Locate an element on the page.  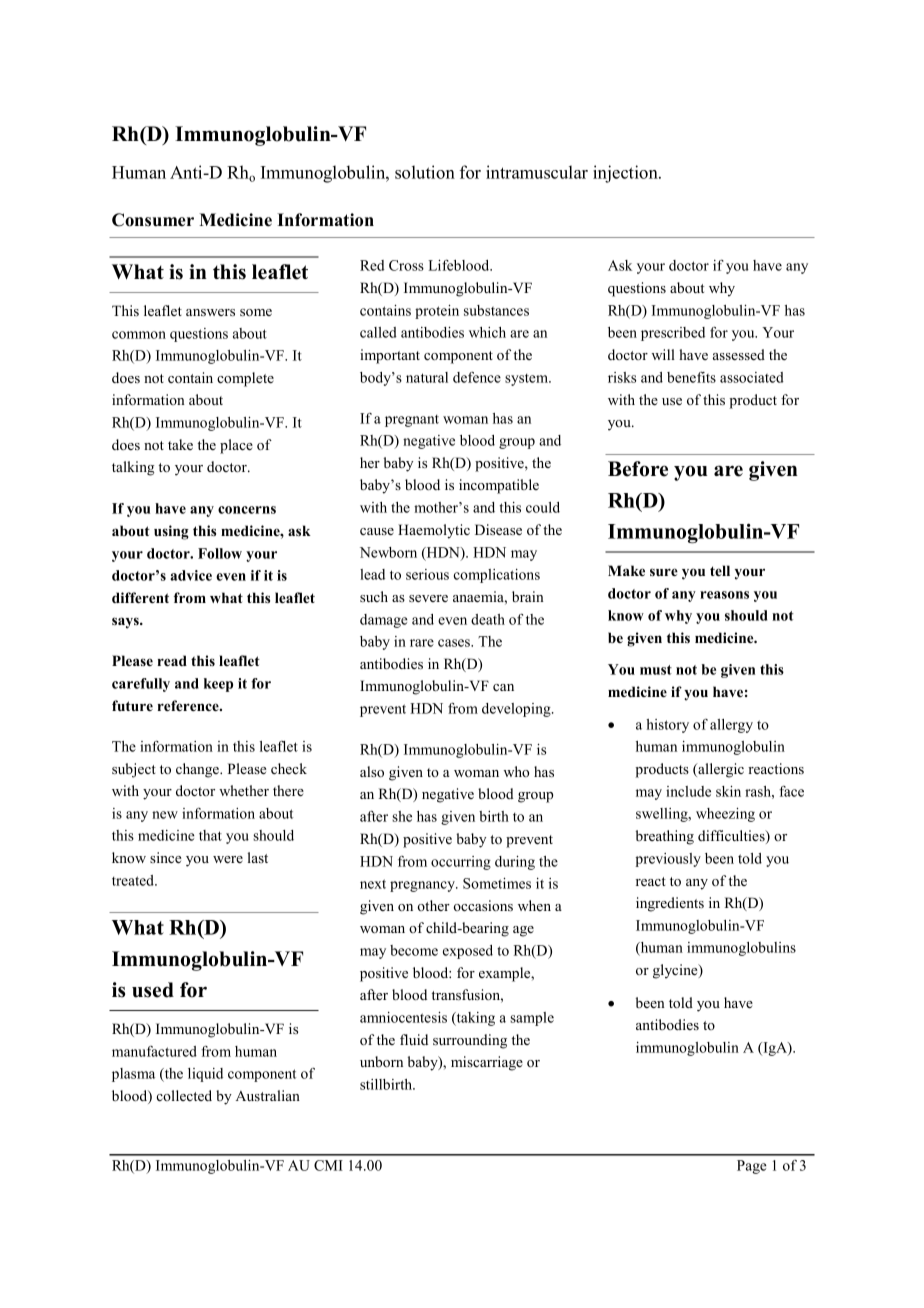
miscarriage is located at coordinates (487, 1063).
